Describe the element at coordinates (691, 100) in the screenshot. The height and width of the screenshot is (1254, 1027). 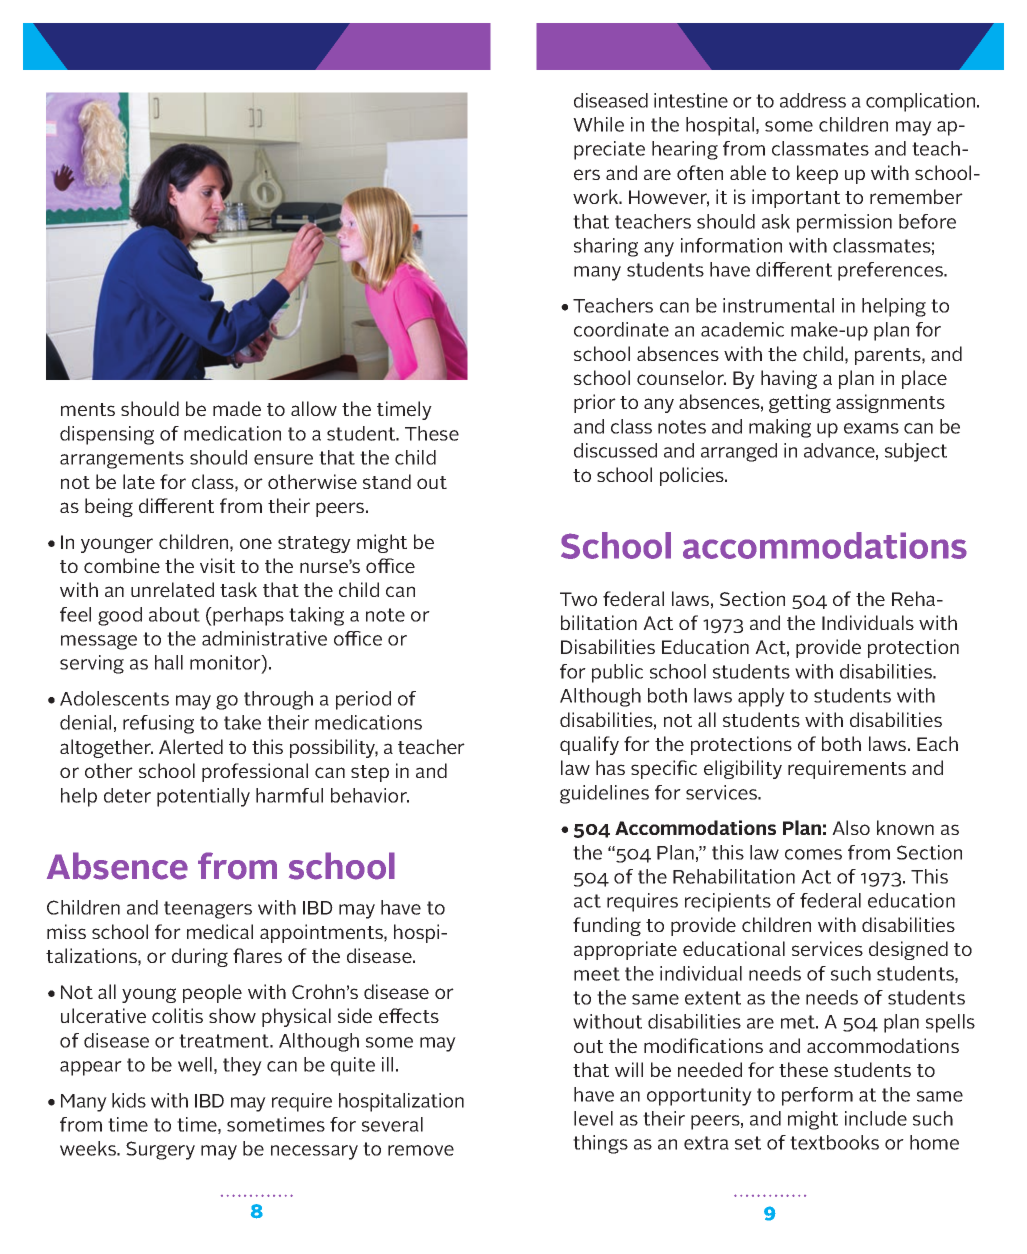
I see `intestine` at that location.
